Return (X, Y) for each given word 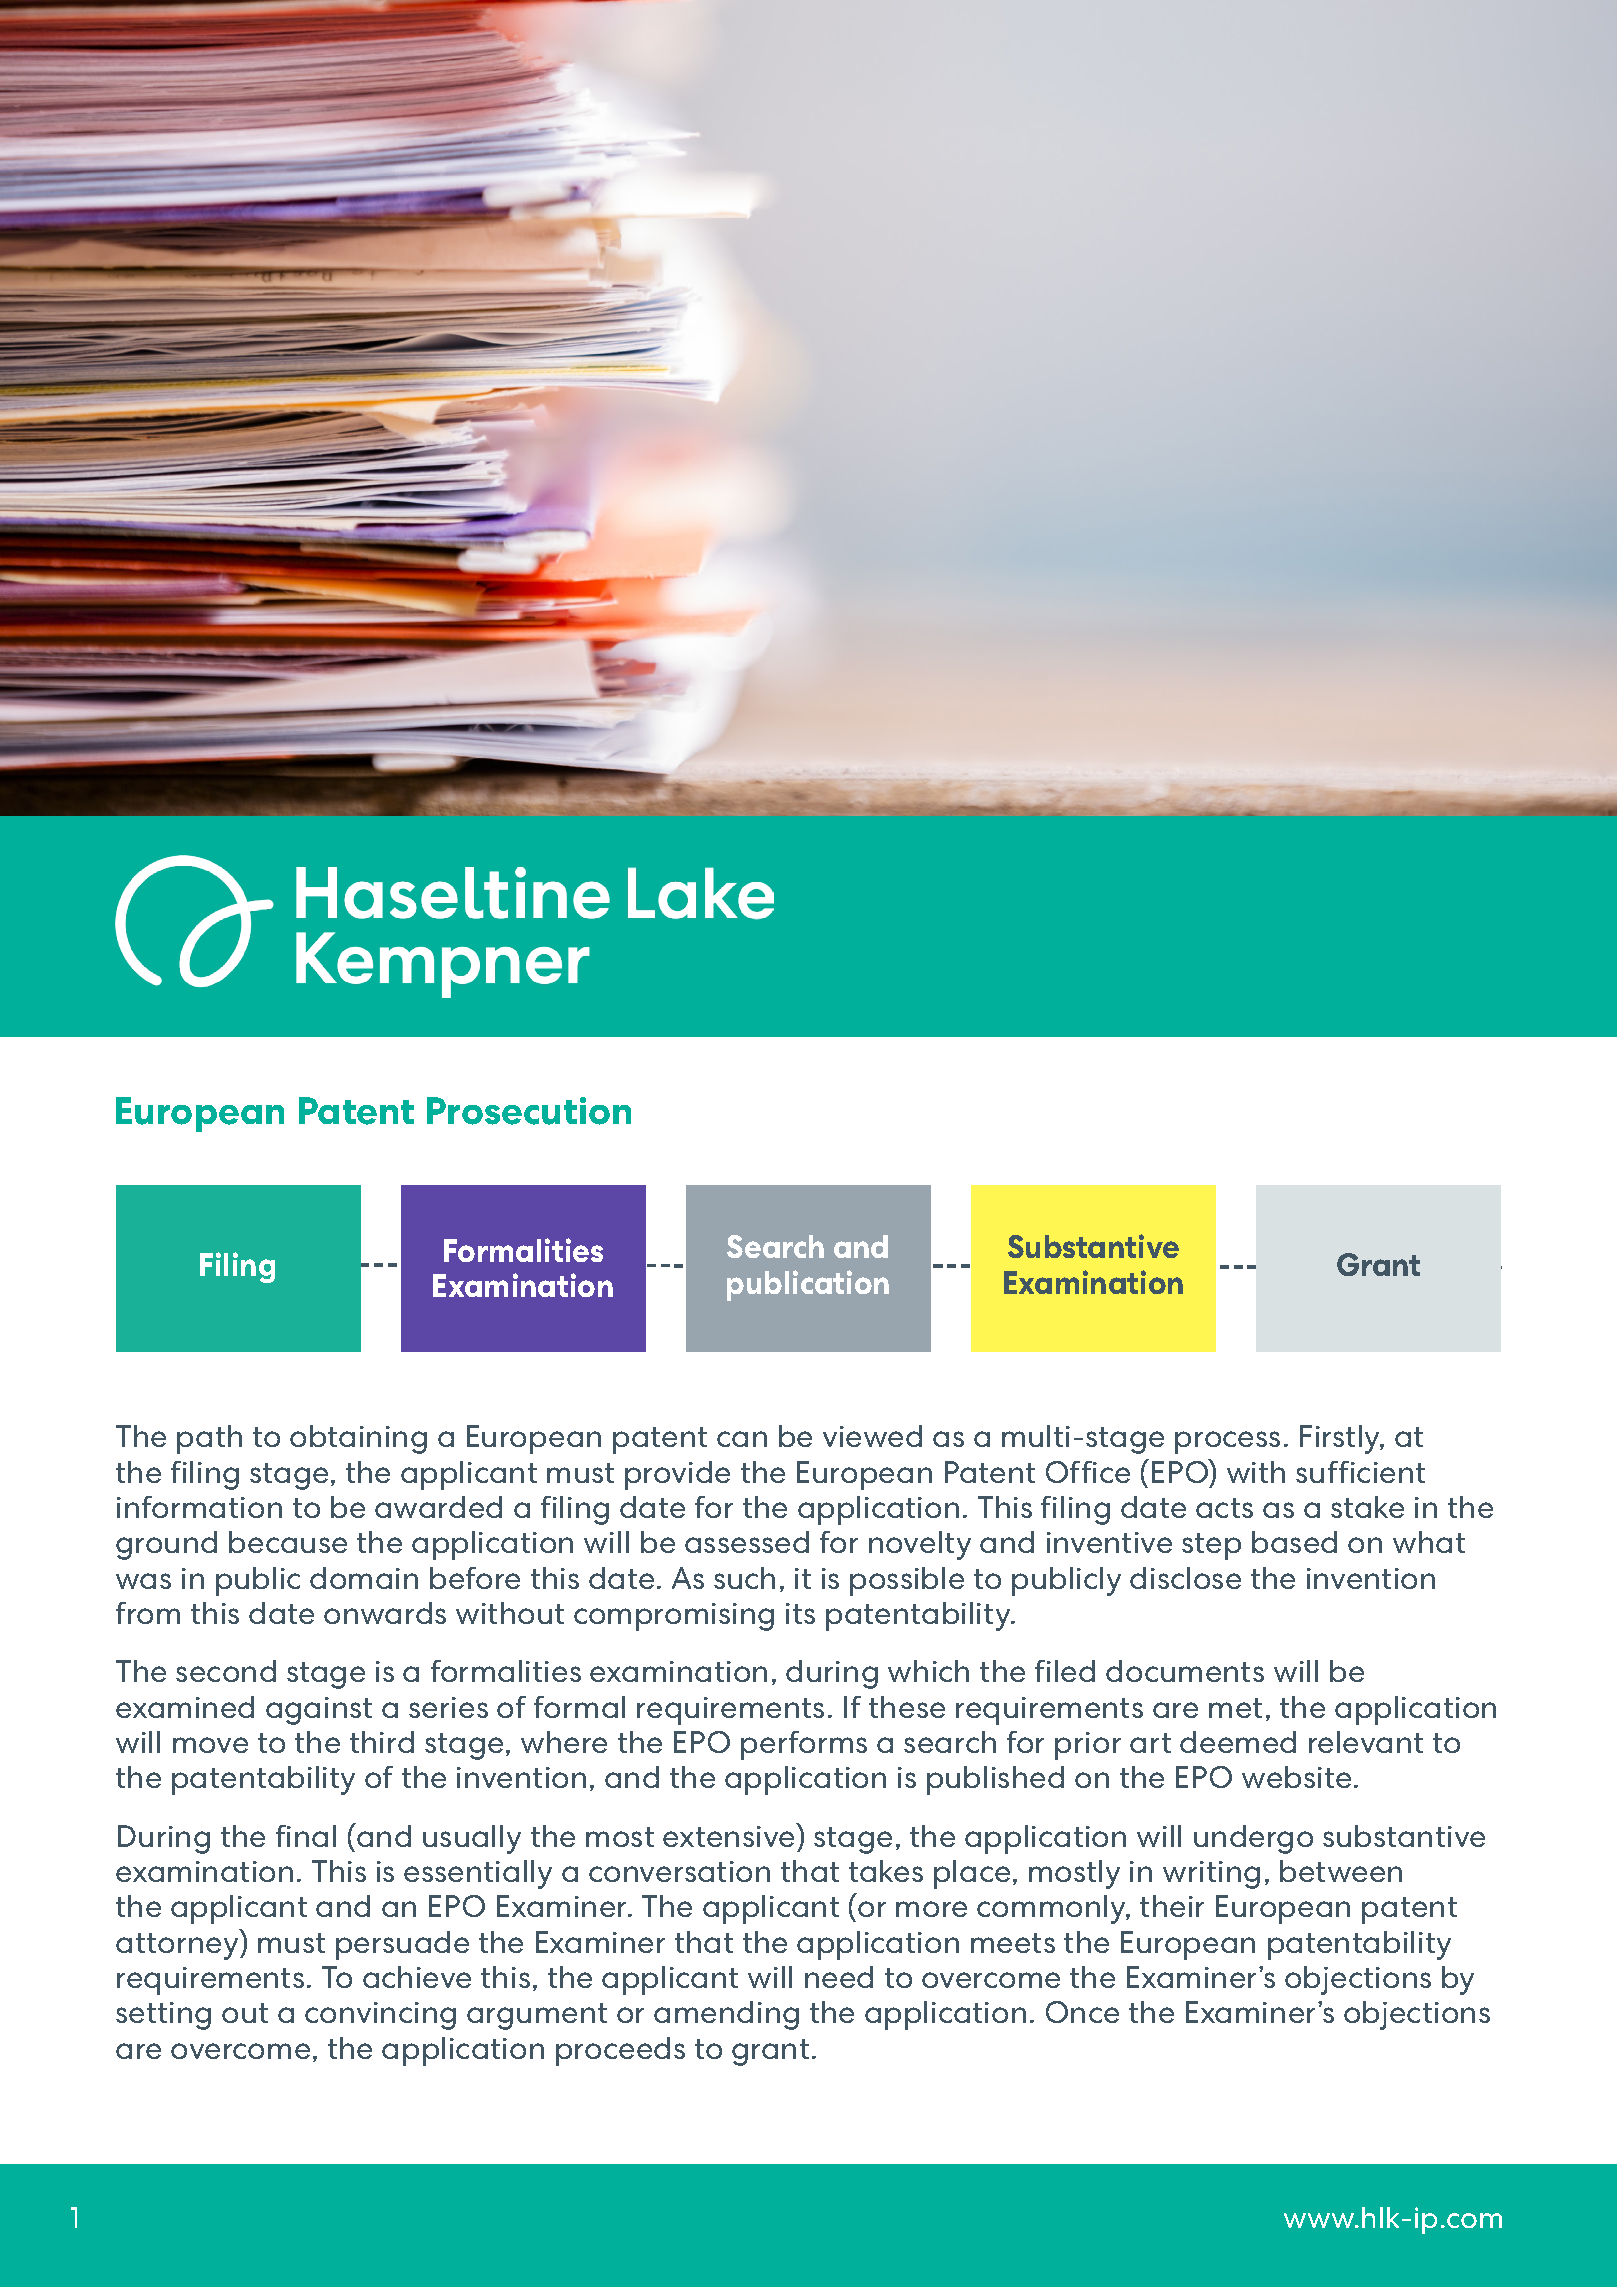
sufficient (1360, 1472)
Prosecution (529, 1111)
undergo (1253, 1839)
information (199, 1507)
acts (1224, 1508)
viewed (872, 1436)
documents (1185, 1671)
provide (677, 1475)
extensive (730, 1835)
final (306, 1836)
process (1227, 1442)
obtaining (358, 1439)
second (226, 1671)
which (928, 1671)
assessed (747, 1542)
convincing (380, 2016)
